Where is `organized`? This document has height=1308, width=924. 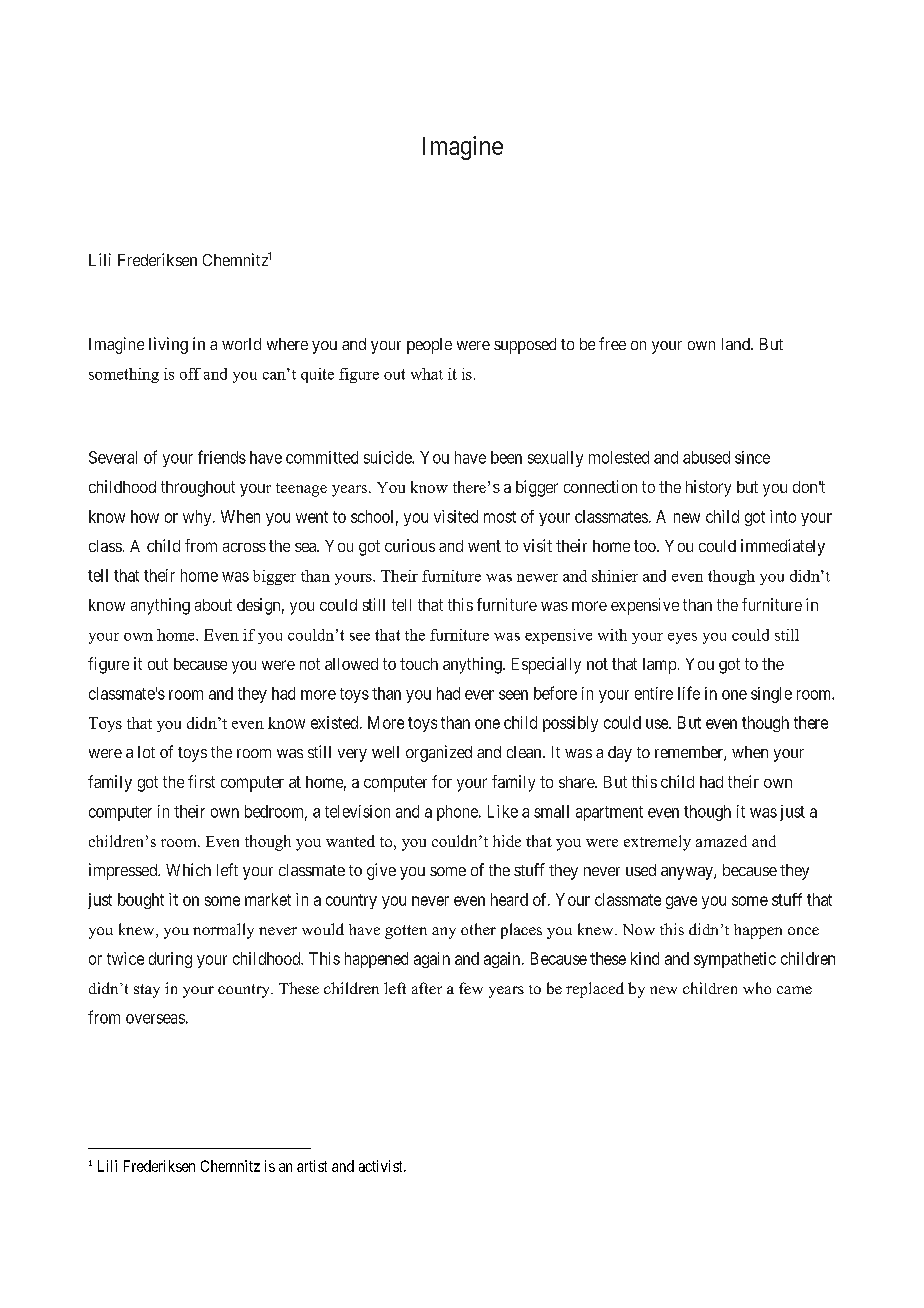 organized is located at coordinates (439, 753).
